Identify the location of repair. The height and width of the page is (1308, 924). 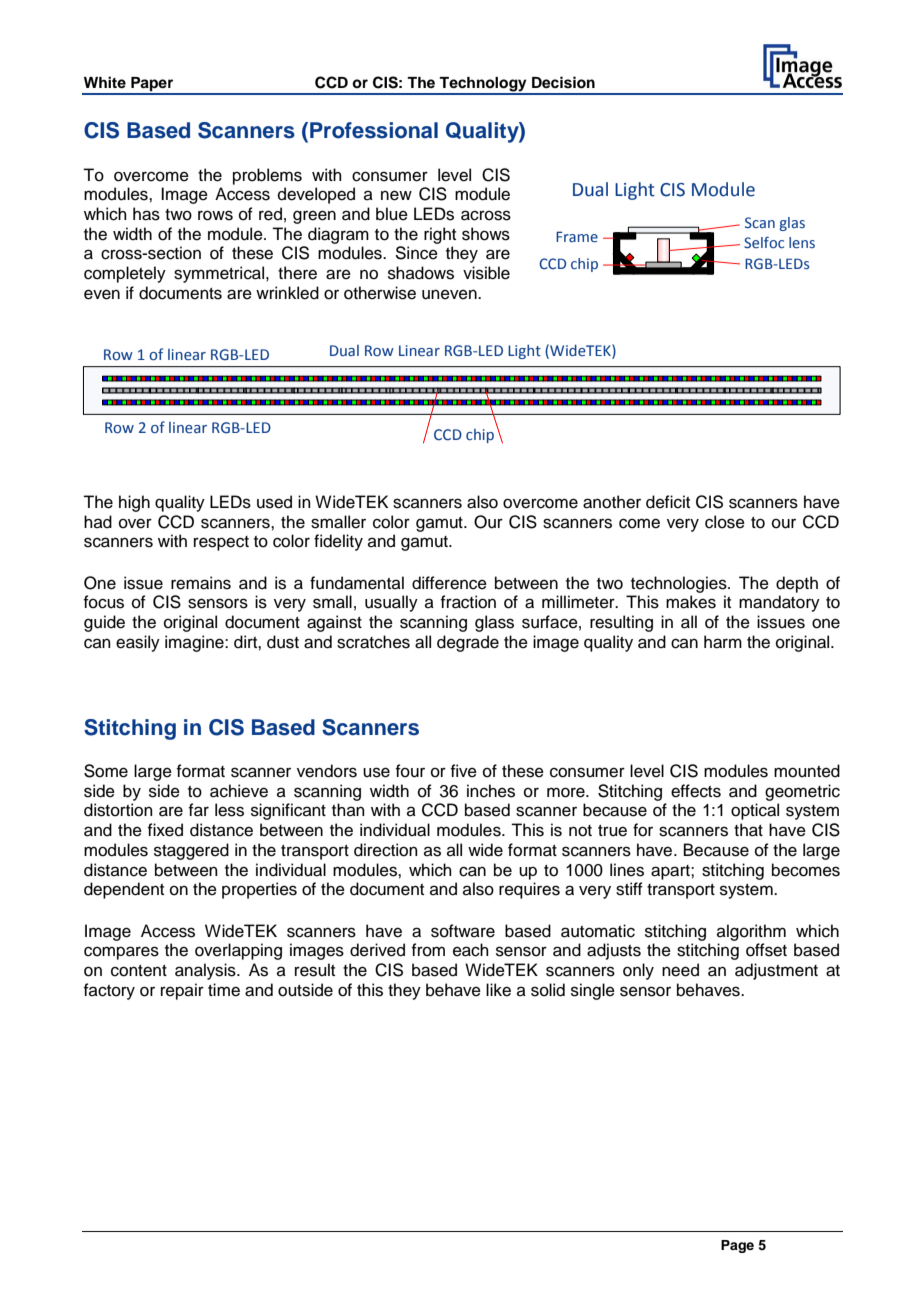
(182, 991).
